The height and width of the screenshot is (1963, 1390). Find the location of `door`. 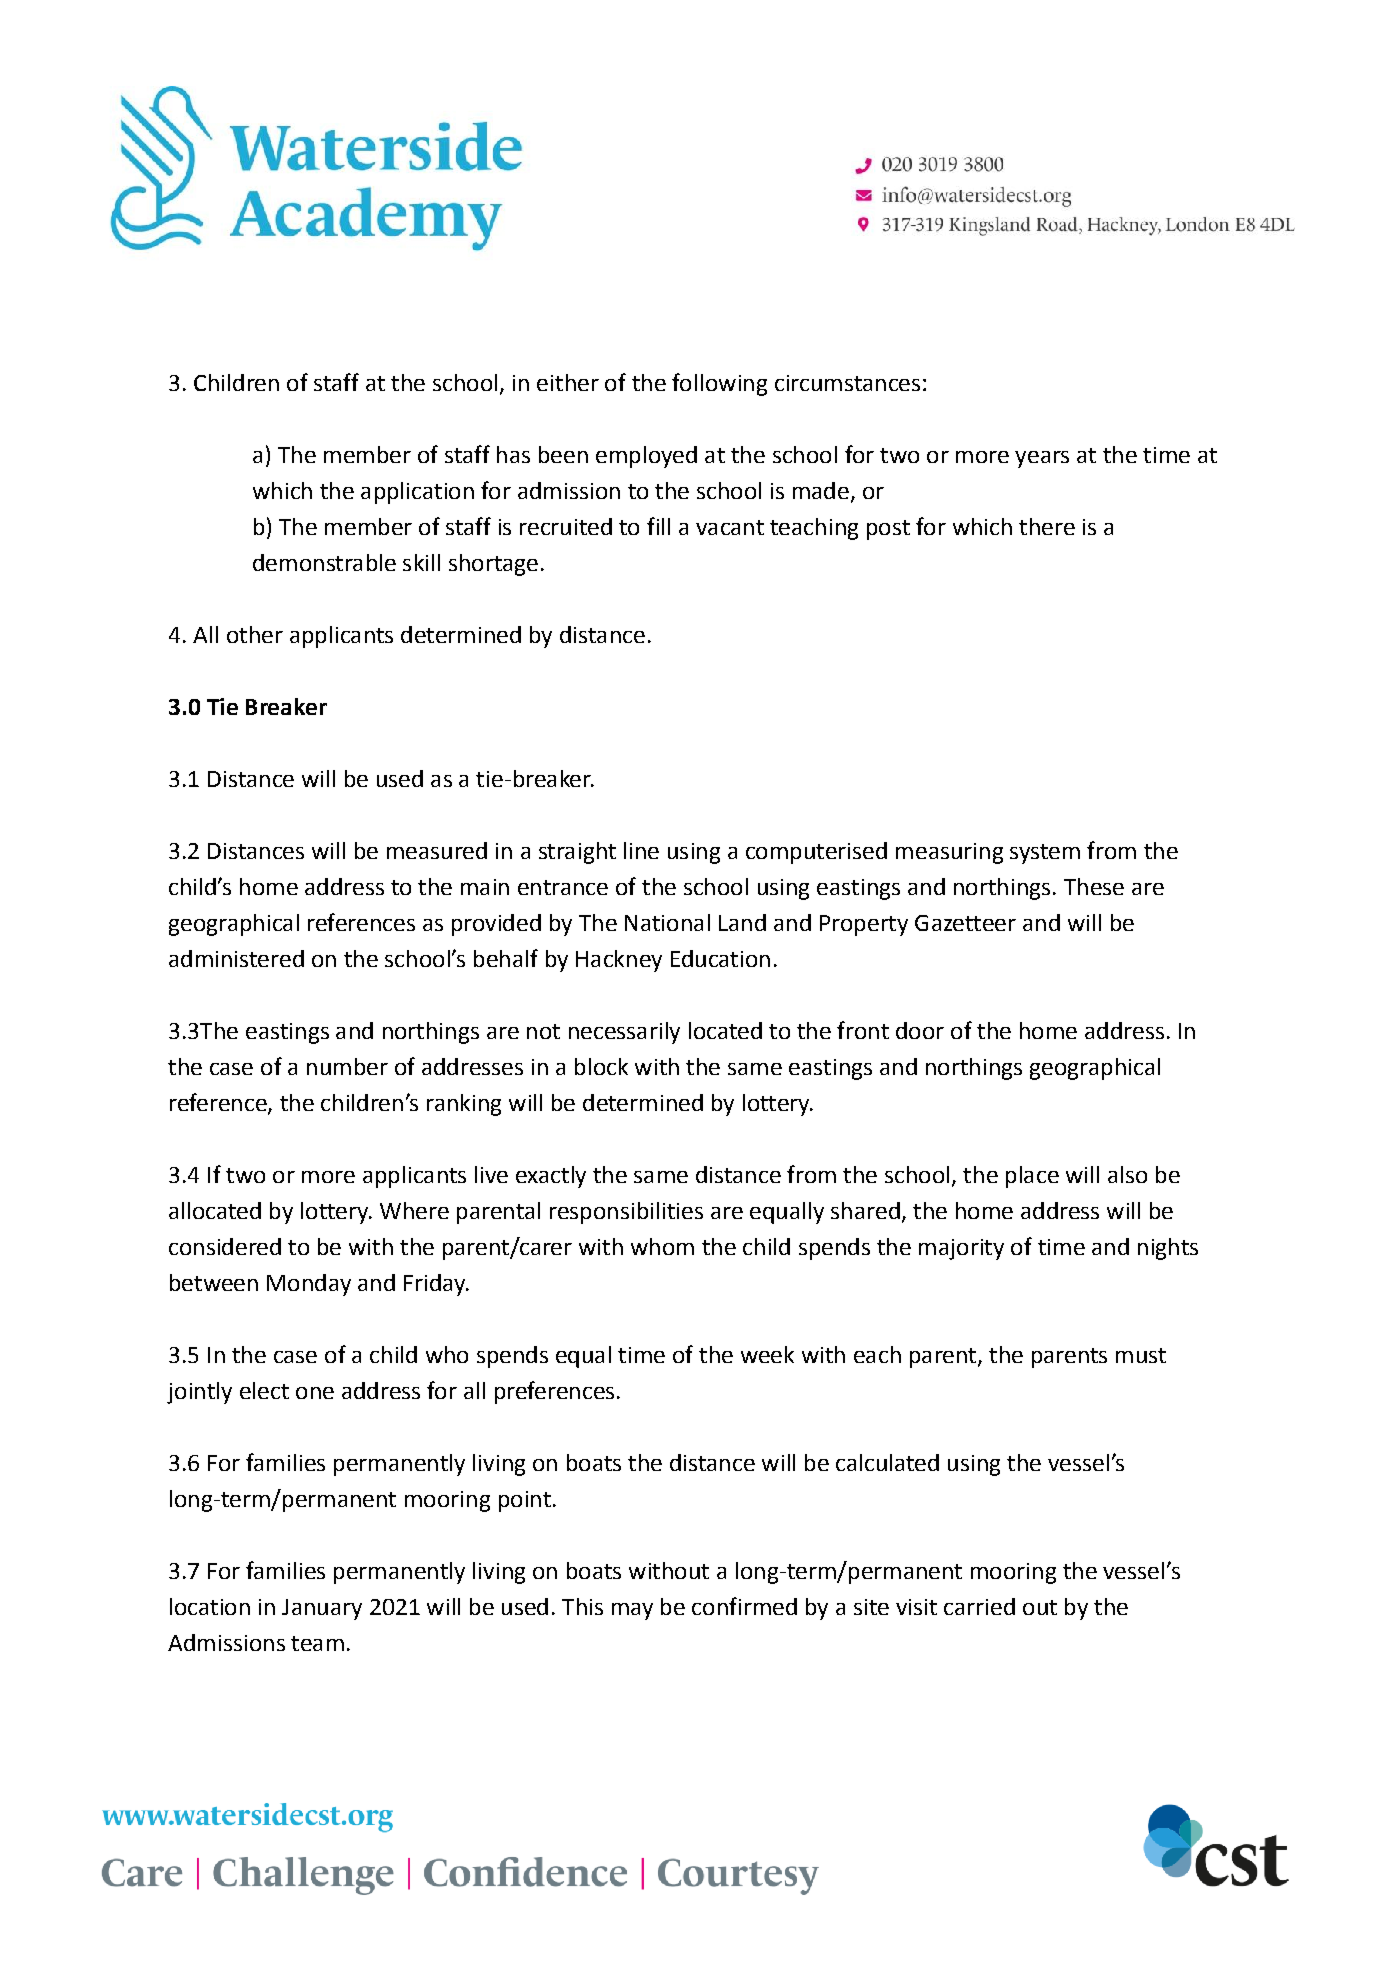

door is located at coordinates (920, 1030).
